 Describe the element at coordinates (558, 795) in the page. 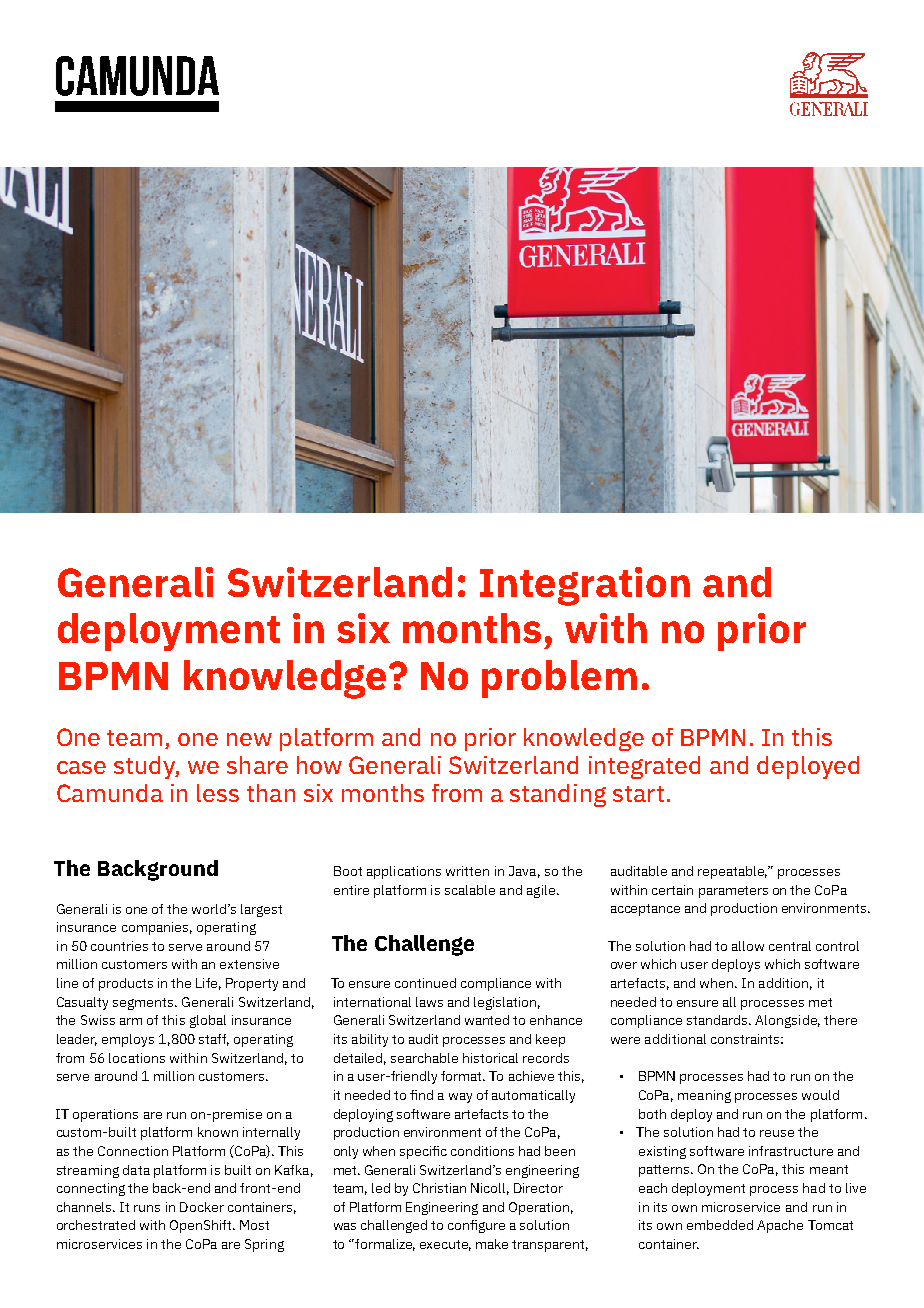

I see `standing` at that location.
